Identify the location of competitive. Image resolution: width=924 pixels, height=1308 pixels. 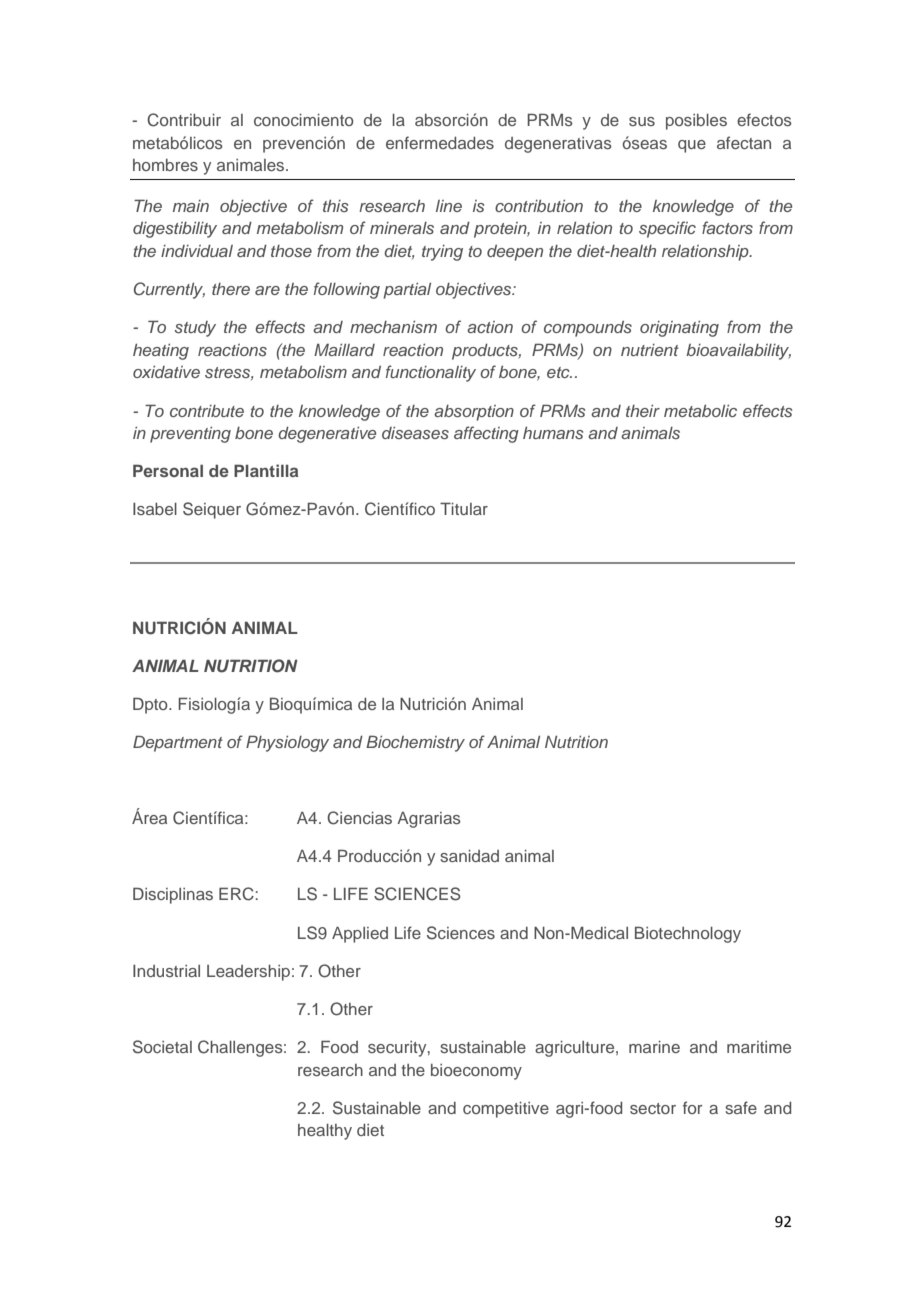
(506, 1110).
